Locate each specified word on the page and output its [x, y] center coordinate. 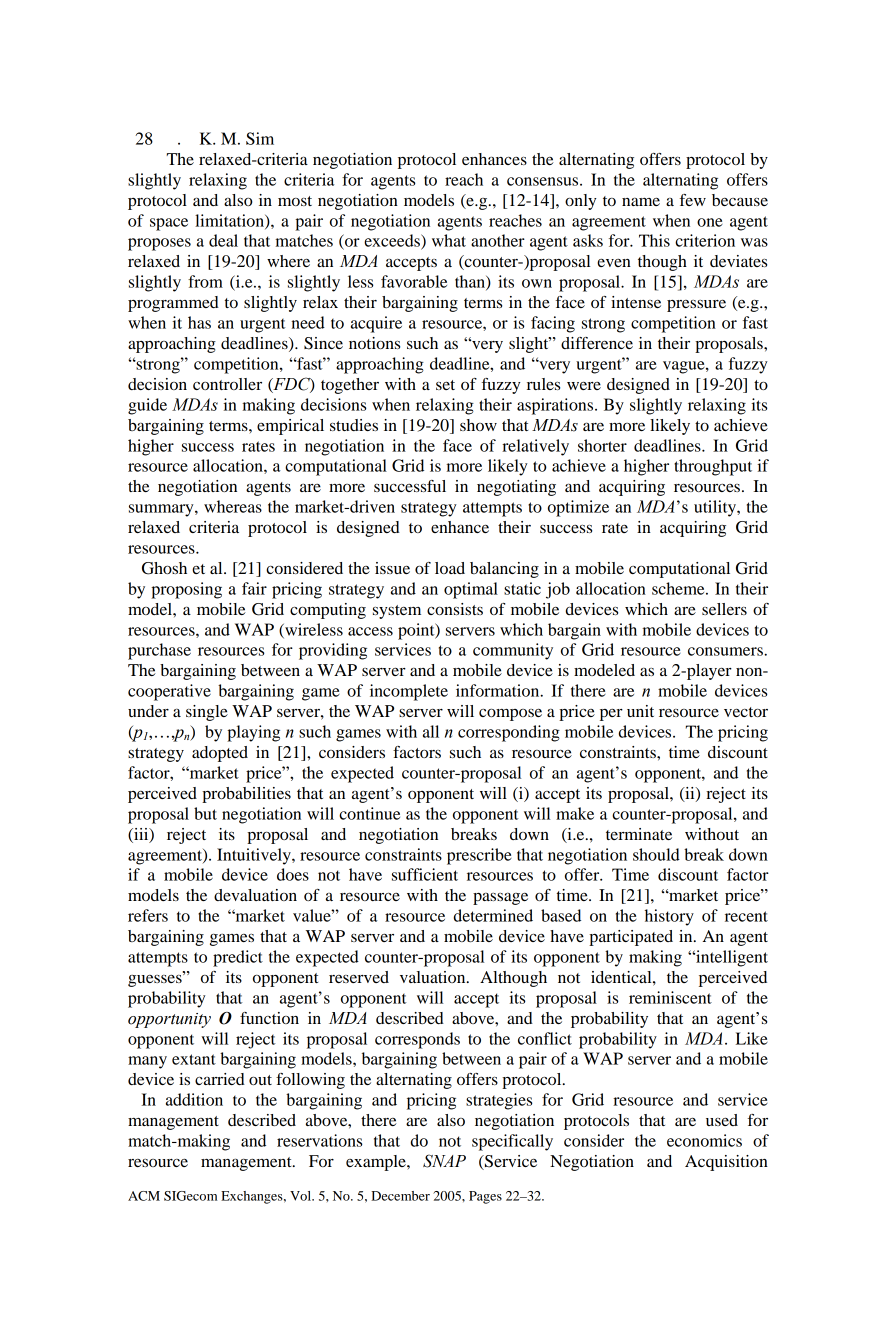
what [449, 240]
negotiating [516, 488]
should [656, 854]
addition [194, 1099]
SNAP [444, 1161]
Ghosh [164, 568]
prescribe [479, 856]
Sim [260, 138]
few [693, 200]
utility [716, 508]
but [205, 813]
